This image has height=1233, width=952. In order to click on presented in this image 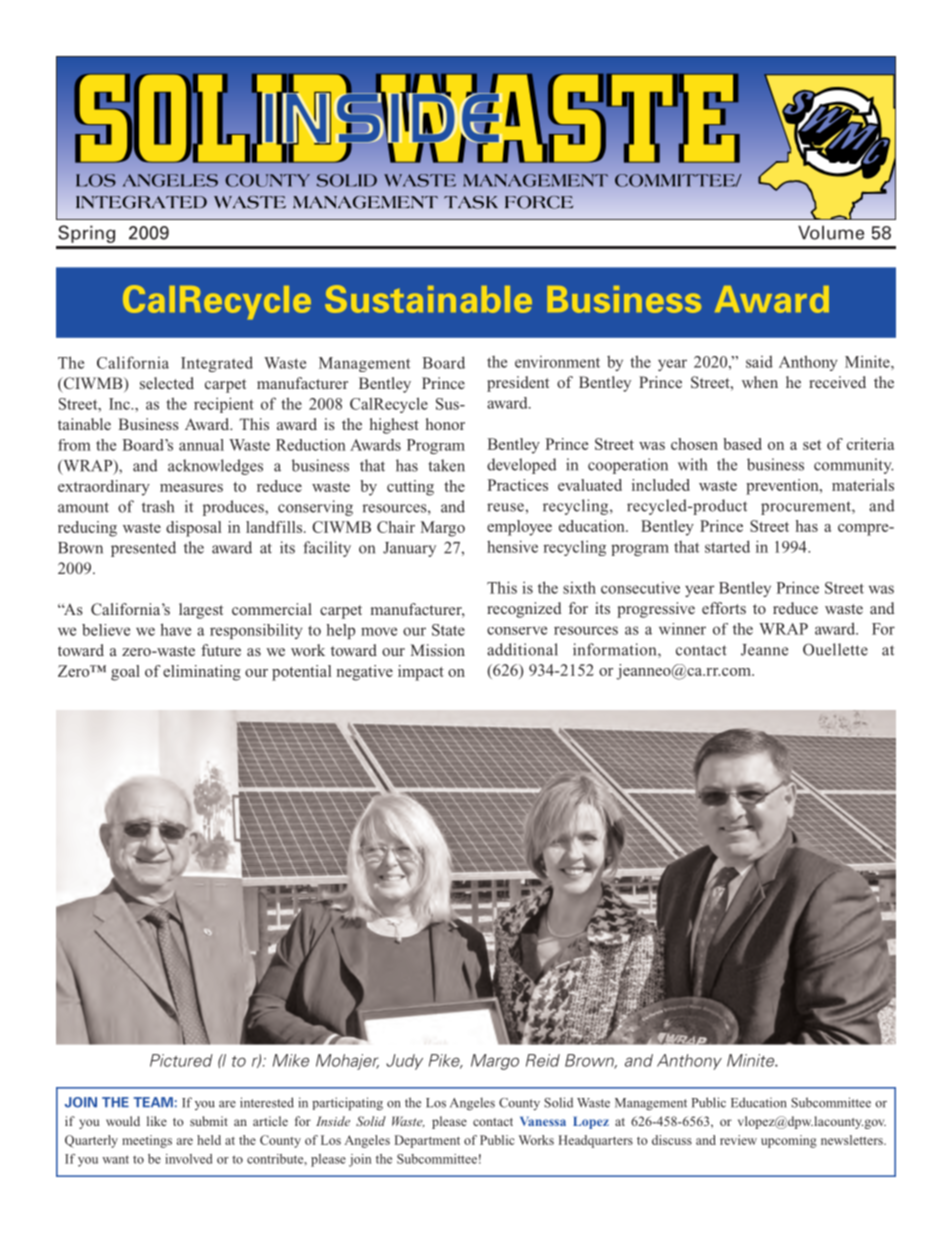, I will do `click(143, 549)`.
